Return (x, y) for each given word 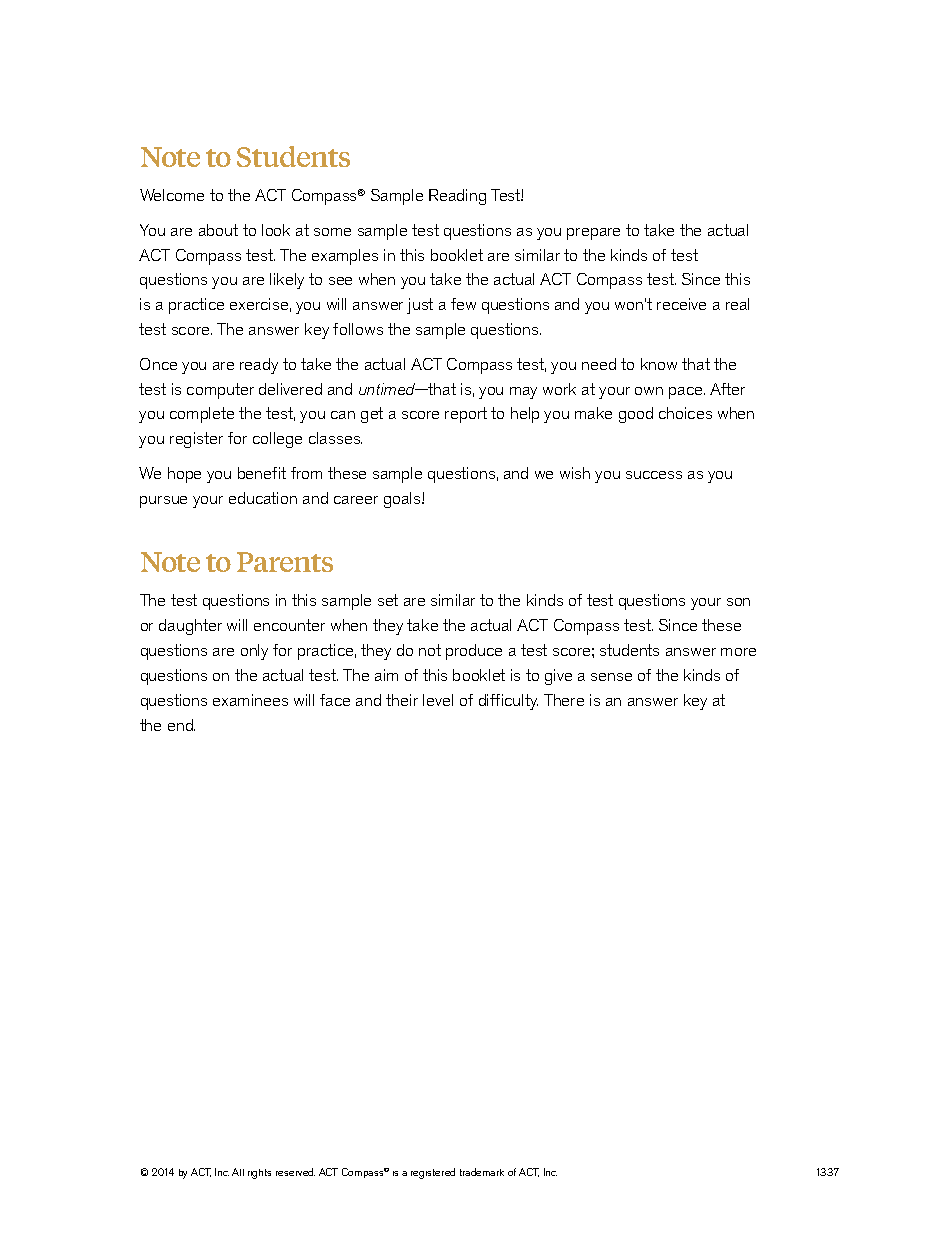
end (181, 725)
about (218, 230)
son (738, 602)
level (438, 700)
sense (611, 677)
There (564, 700)
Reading (457, 197)
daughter (190, 627)
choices (685, 413)
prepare (593, 234)
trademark (482, 1172)
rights (259, 1174)
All (238, 1172)
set (388, 600)
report (466, 415)
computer (220, 391)
